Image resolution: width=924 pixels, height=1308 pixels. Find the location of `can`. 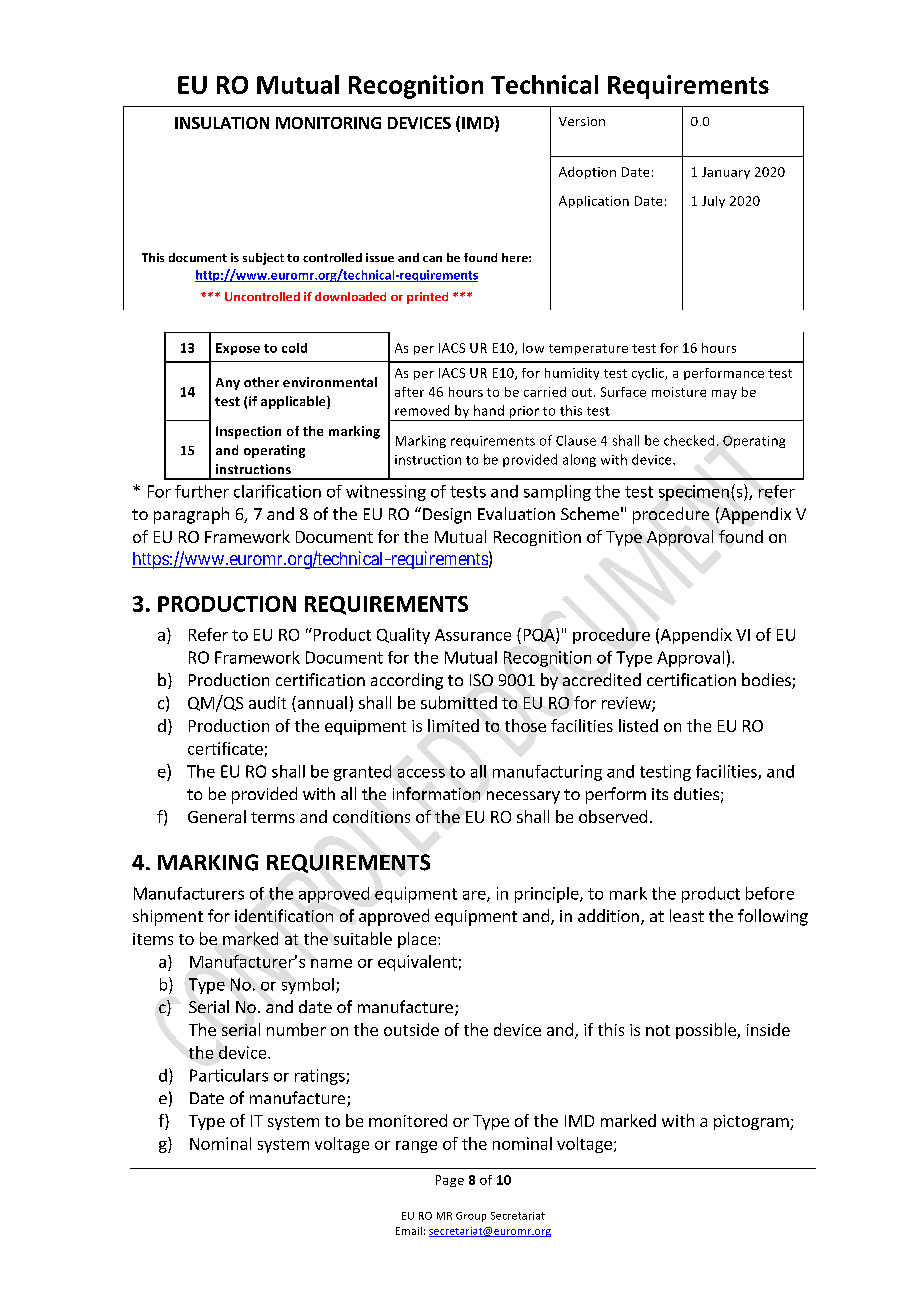

can is located at coordinates (432, 259).
